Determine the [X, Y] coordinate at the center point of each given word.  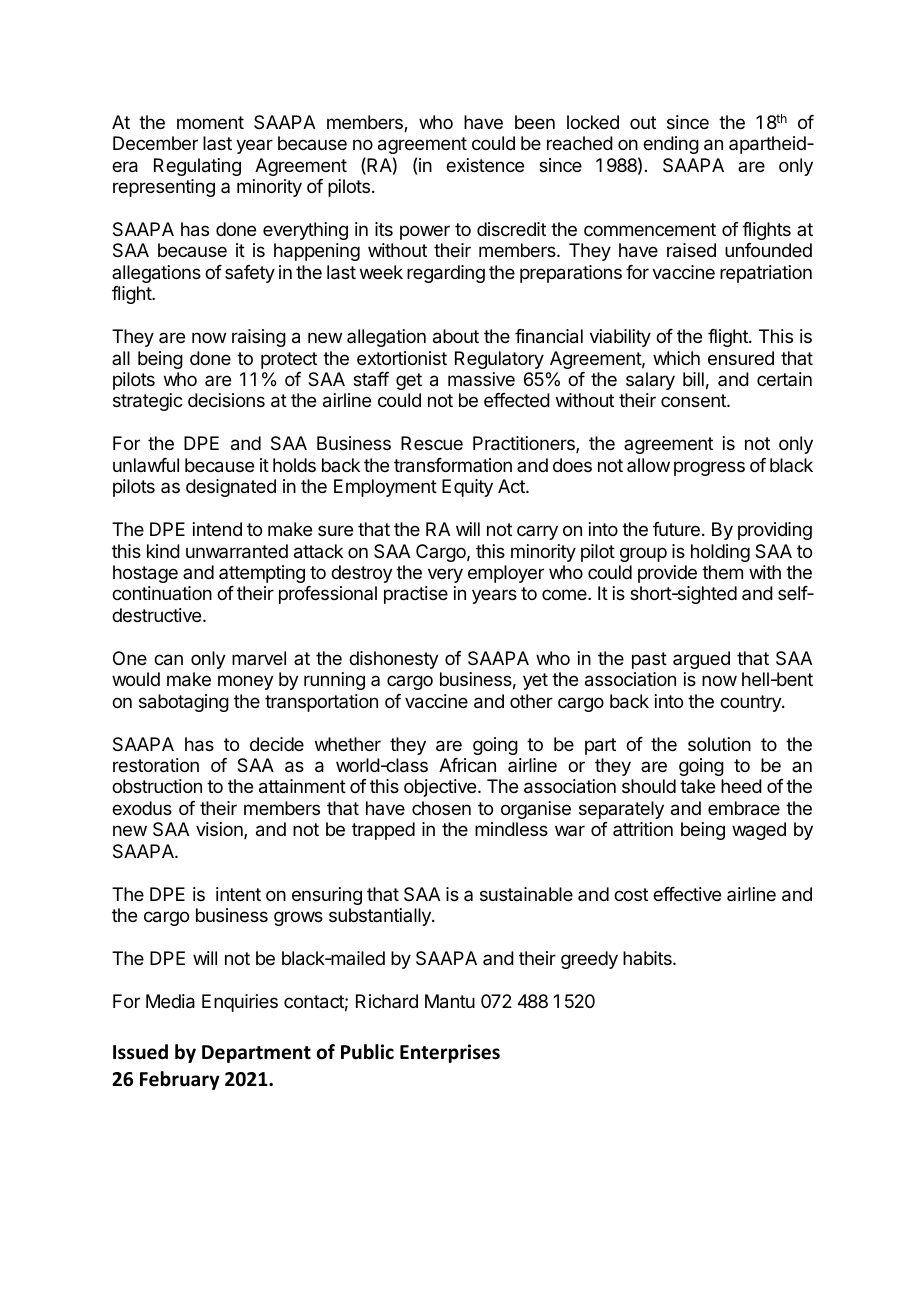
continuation [162, 593]
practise [416, 595]
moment [210, 122]
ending [671, 145]
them [722, 572]
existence [485, 165]
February [180, 1080]
